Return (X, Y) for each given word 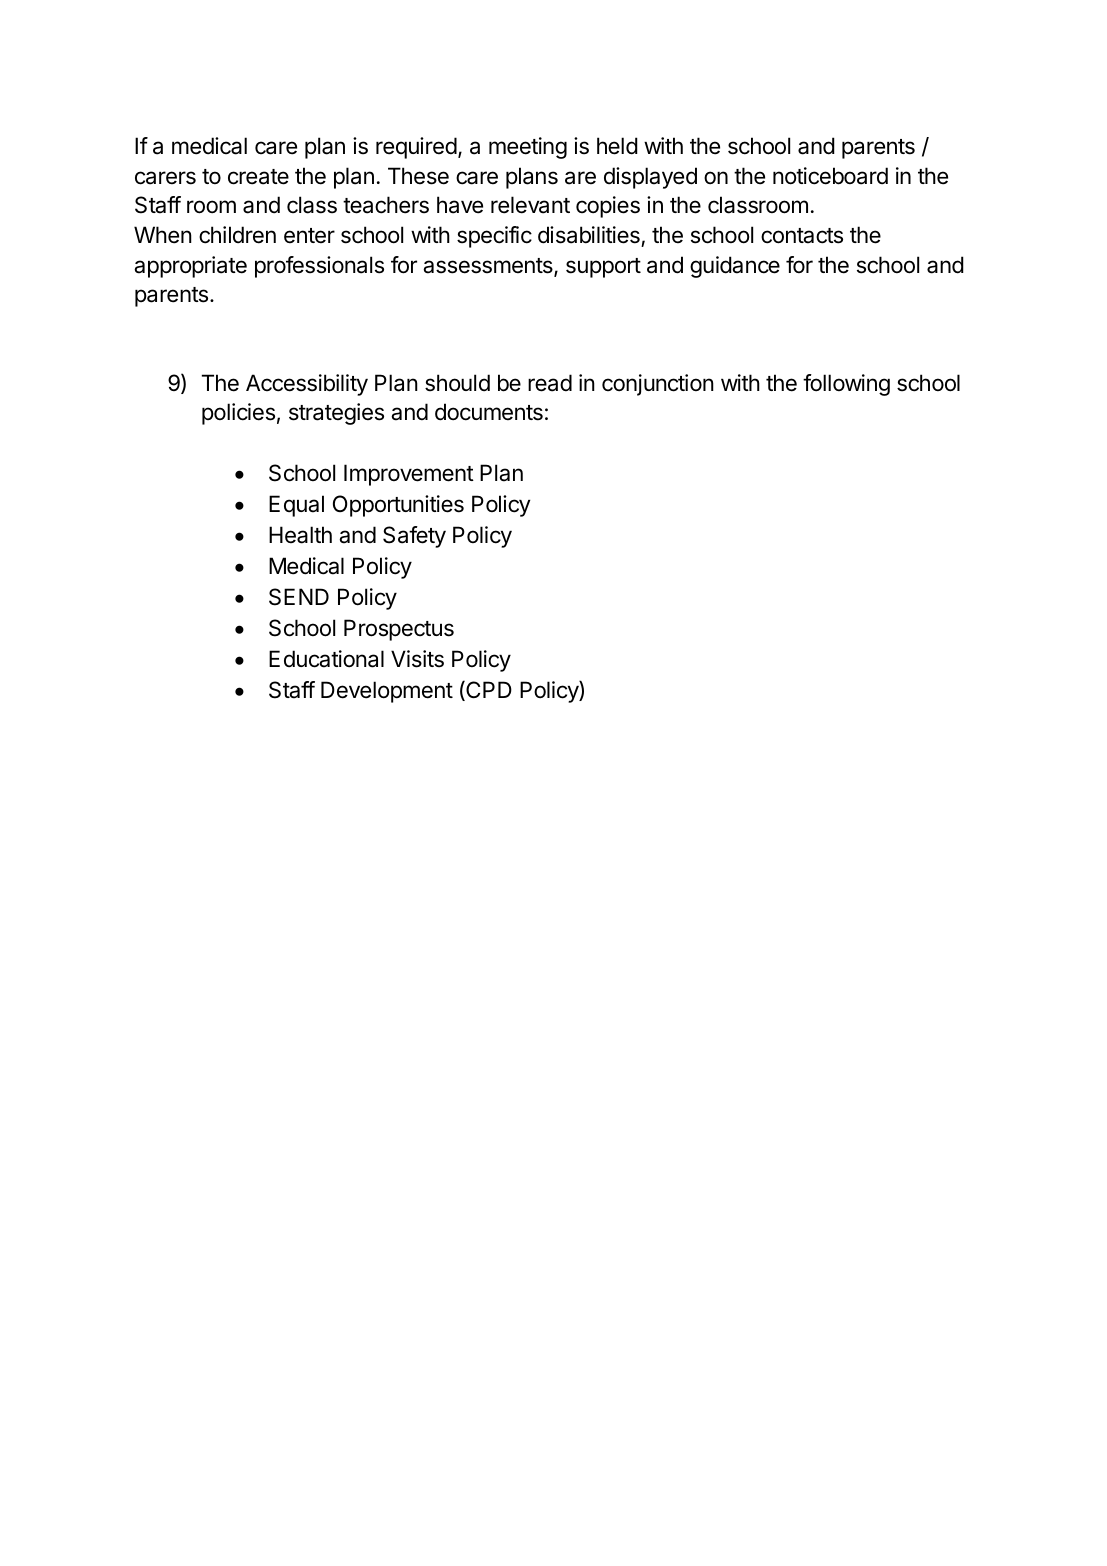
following (846, 385)
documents (489, 412)
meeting (528, 148)
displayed (650, 178)
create (258, 177)
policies (238, 414)
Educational (326, 659)
